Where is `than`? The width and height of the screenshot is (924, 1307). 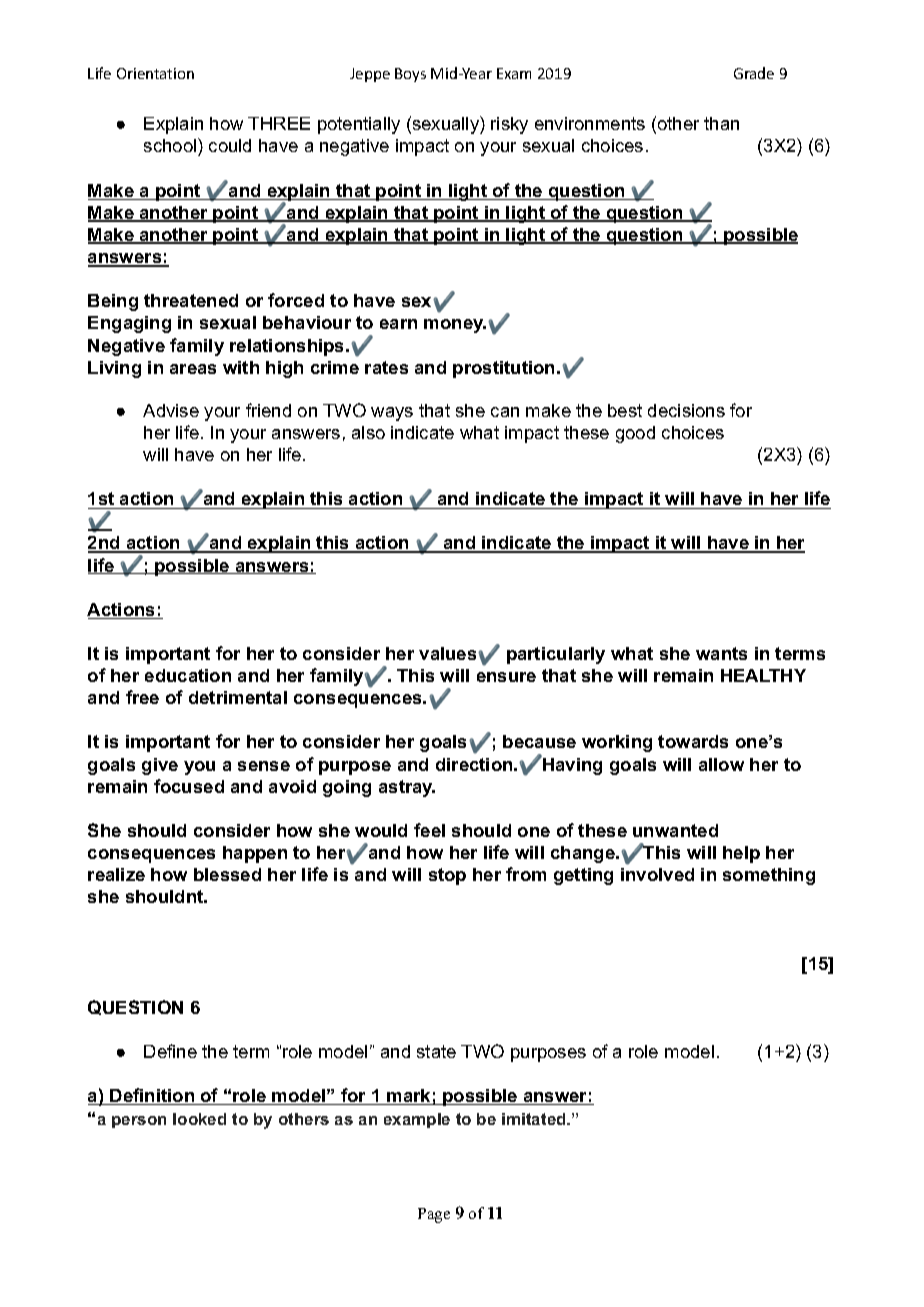
than is located at coordinates (721, 123).
